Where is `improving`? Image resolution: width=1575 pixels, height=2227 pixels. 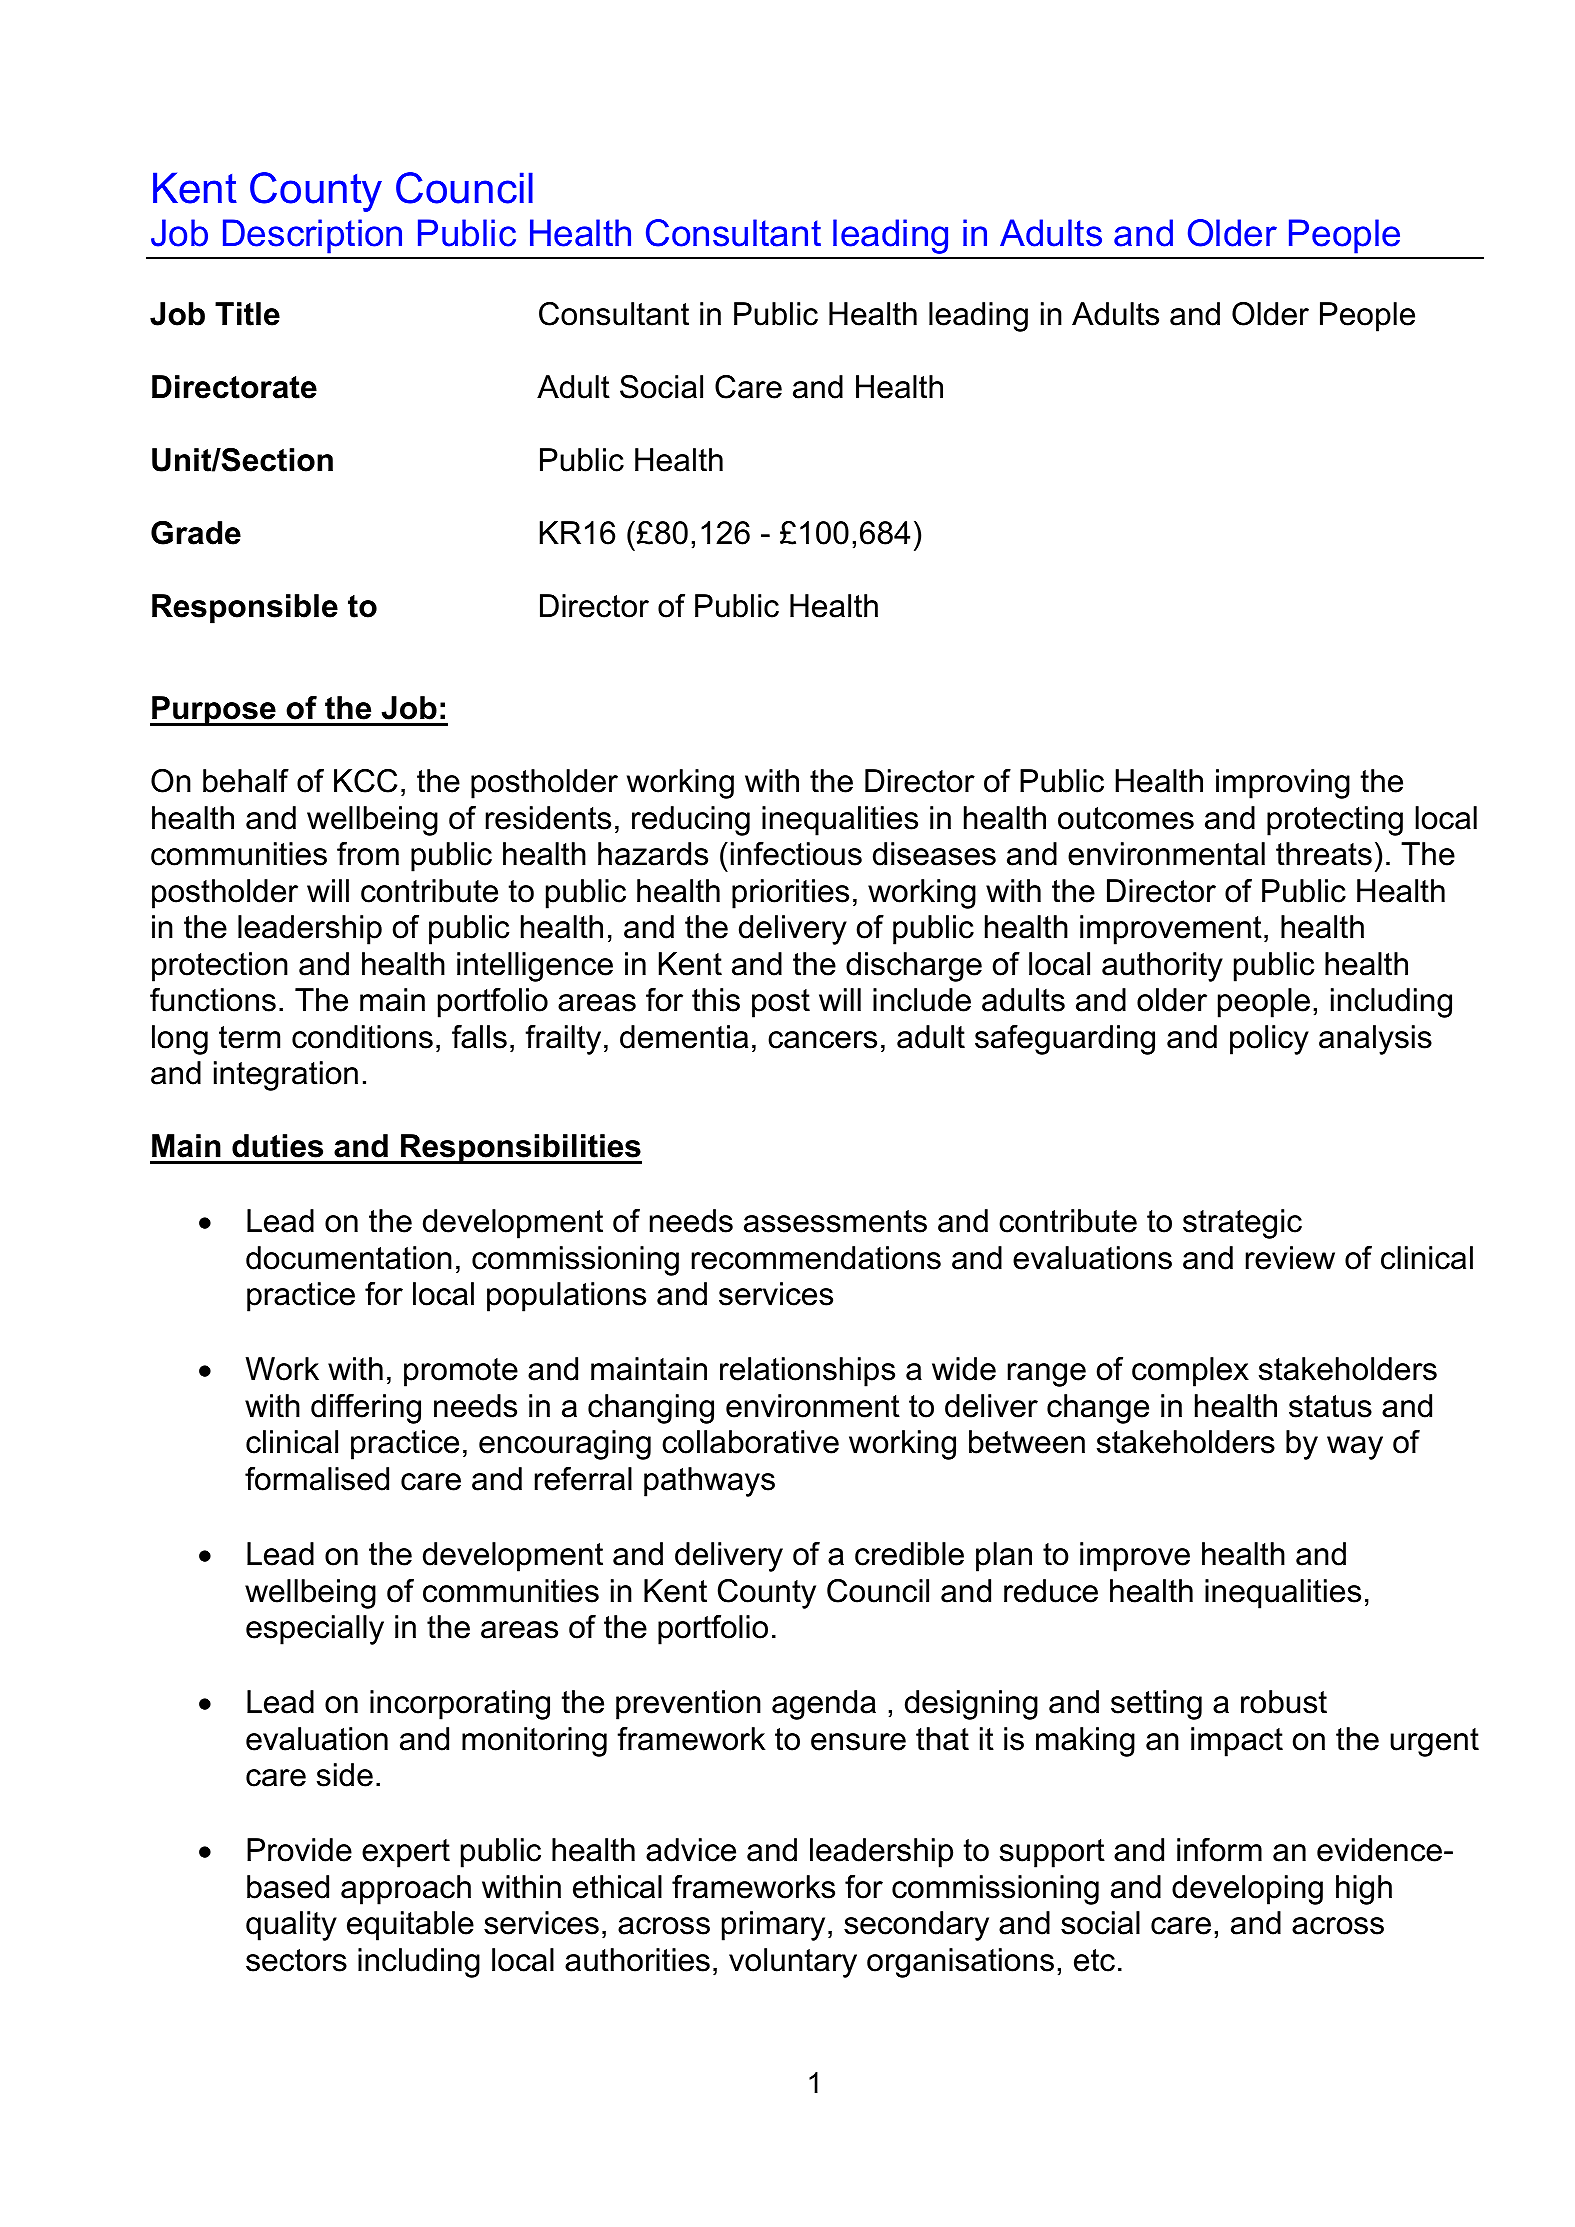
improving is located at coordinates (1283, 784).
